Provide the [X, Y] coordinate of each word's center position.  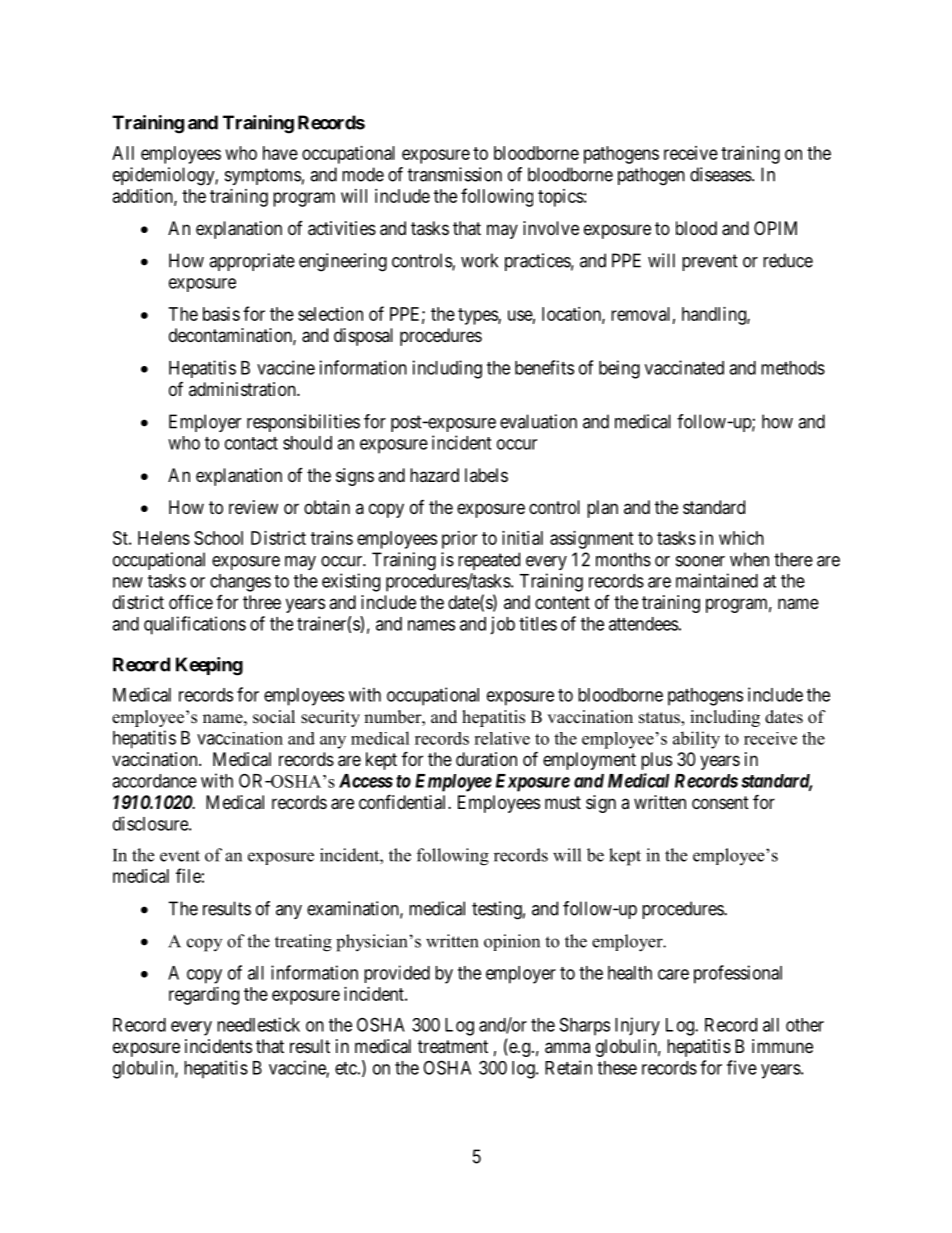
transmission [455, 174]
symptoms [263, 176]
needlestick [258, 1024]
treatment [453, 1046]
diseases [721, 174]
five [742, 1067]
